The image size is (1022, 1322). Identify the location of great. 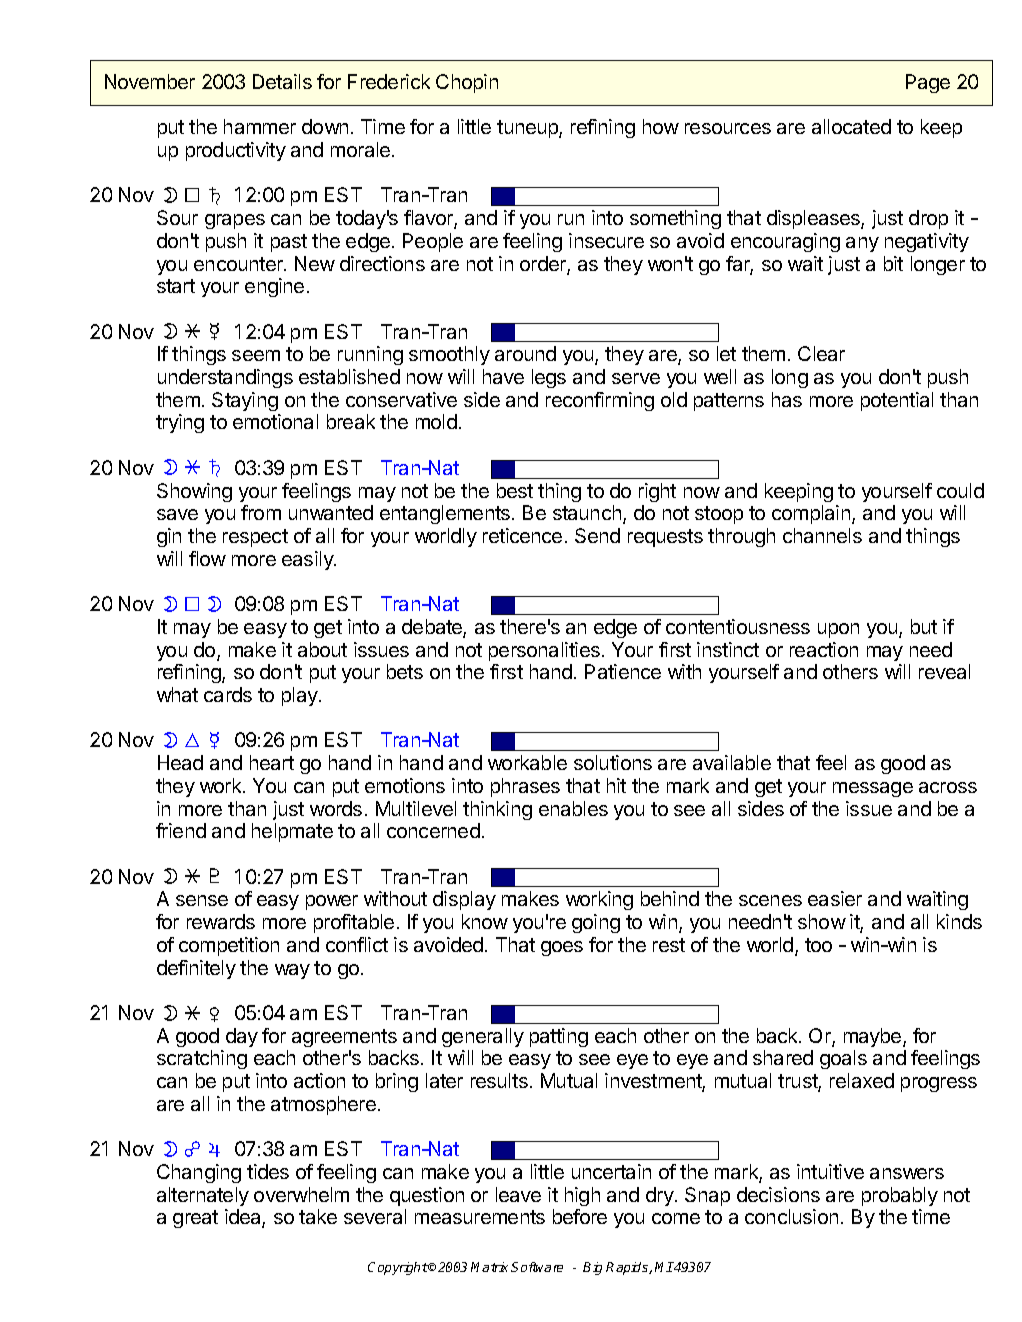
(195, 1219).
